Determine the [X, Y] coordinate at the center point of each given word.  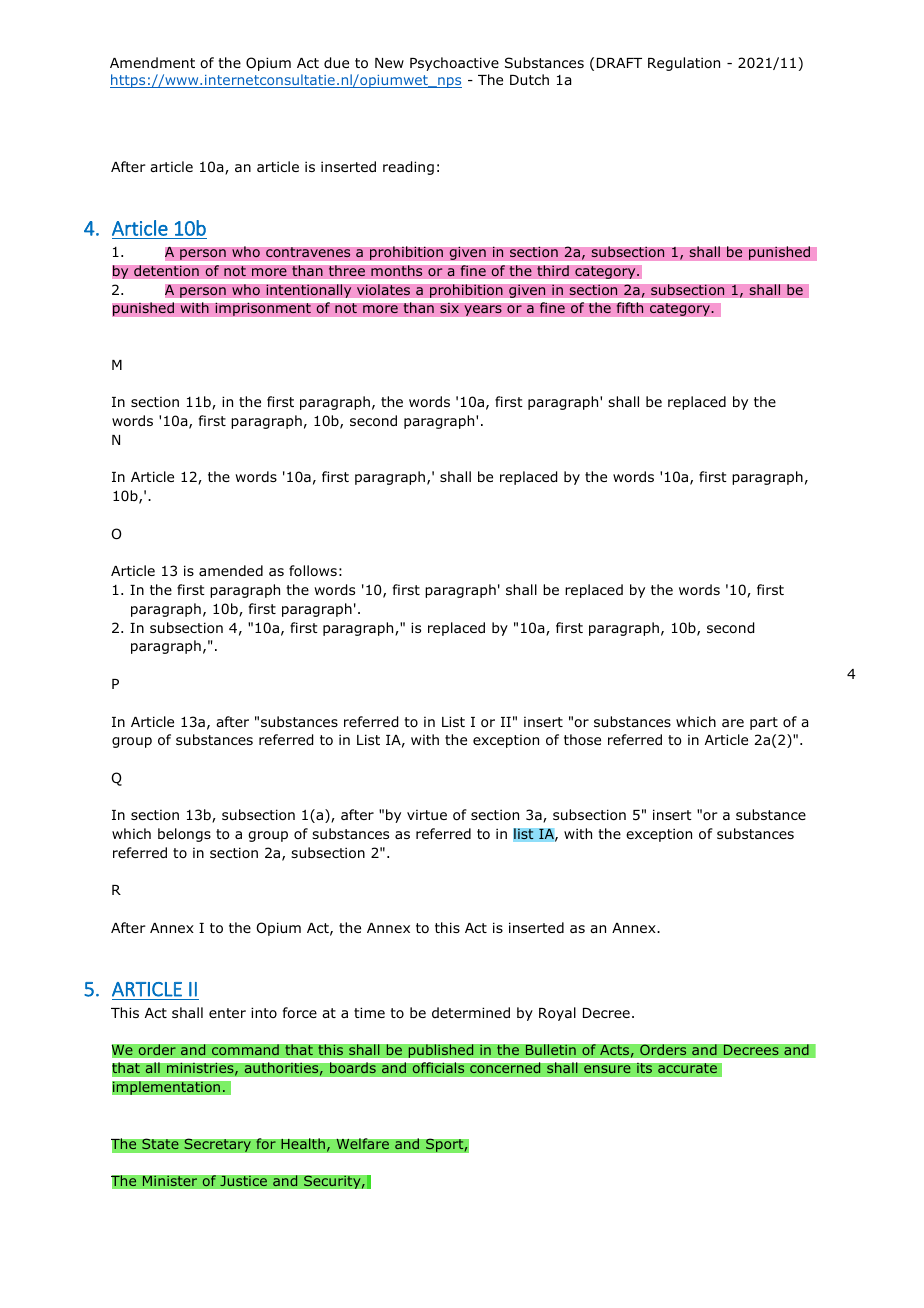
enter [227, 1013]
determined [471, 1012]
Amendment [152, 62]
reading [408, 168]
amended [231, 570]
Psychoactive [454, 64]
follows [313, 570]
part [764, 723]
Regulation [684, 64]
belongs [184, 835]
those [582, 739]
